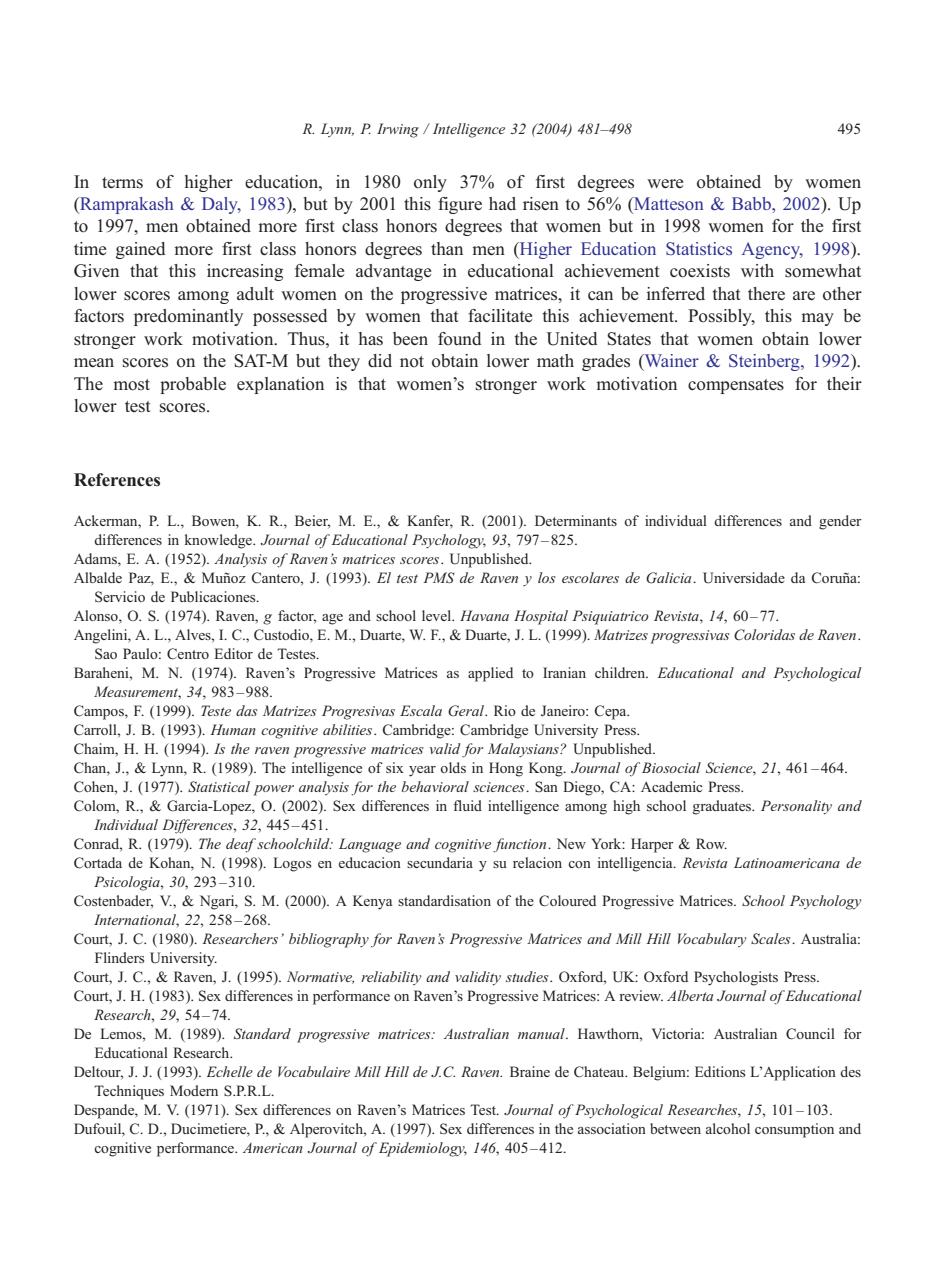  Describe the element at coordinates (728, 1128) in the document. I see `alcohol` at that location.
